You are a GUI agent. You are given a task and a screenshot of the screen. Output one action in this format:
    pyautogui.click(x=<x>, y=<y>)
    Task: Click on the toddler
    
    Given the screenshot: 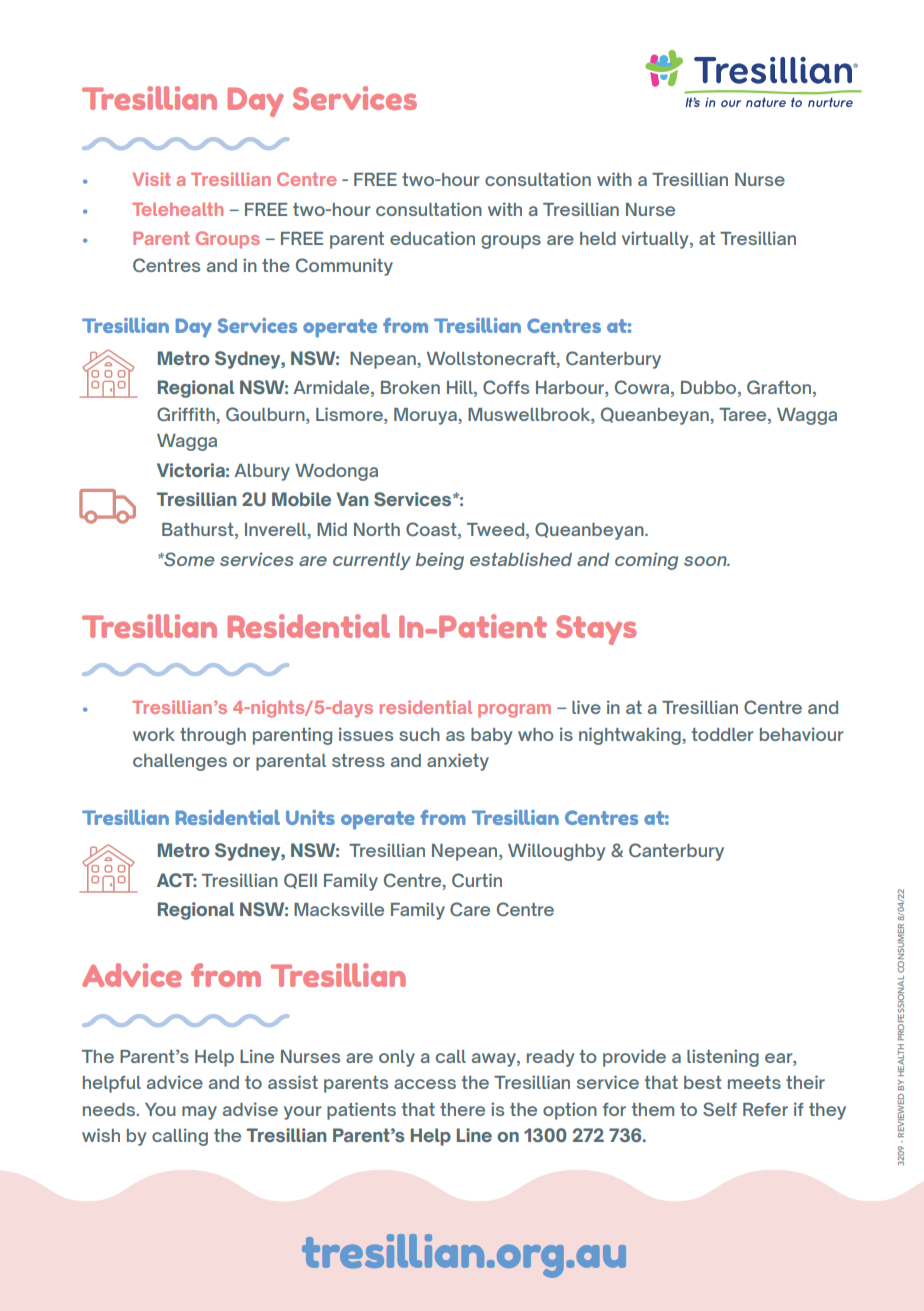 What is the action you would take?
    pyautogui.click(x=723, y=734)
